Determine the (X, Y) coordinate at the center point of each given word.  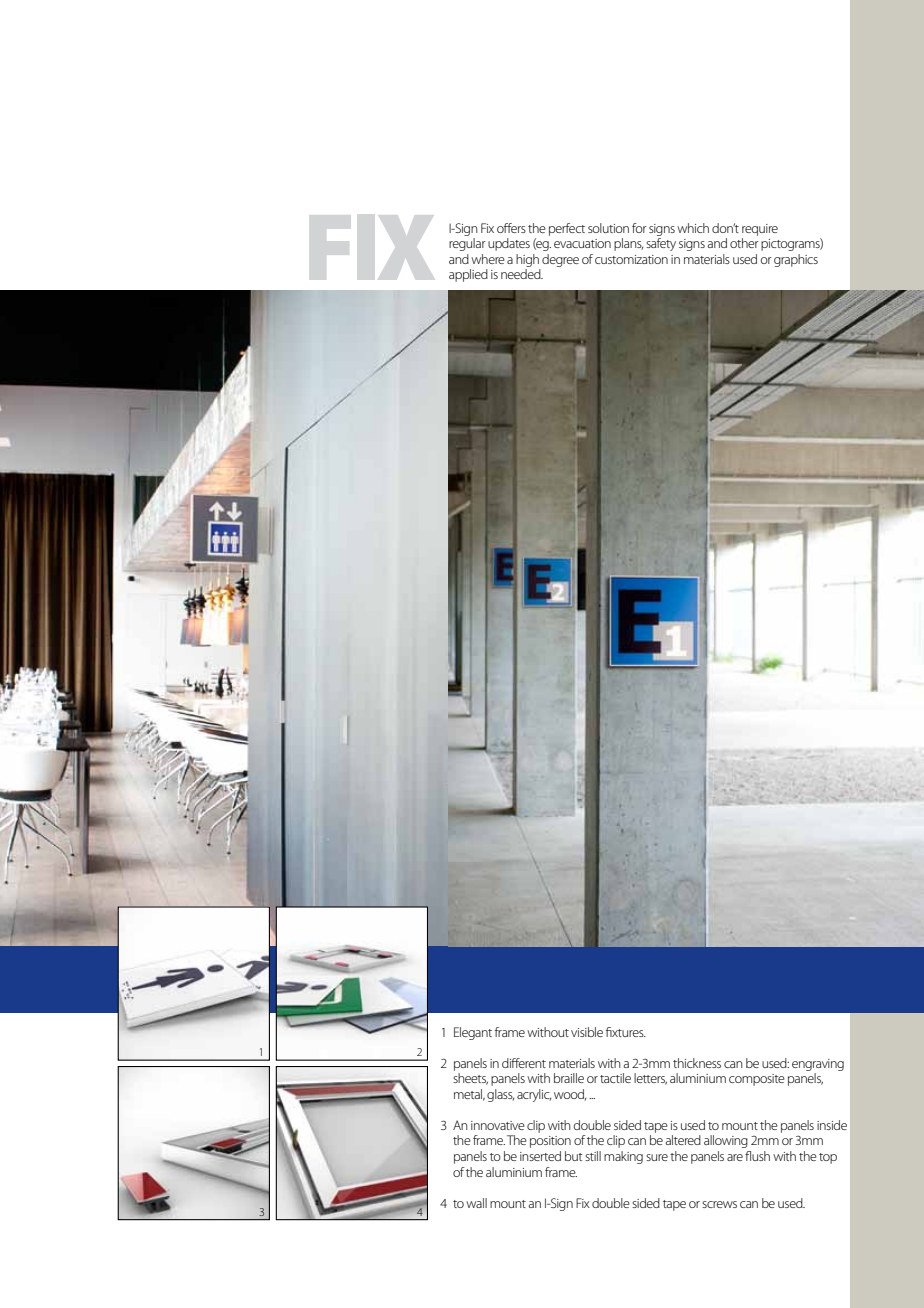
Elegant (473, 1033)
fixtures (626, 1032)
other (744, 243)
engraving (818, 1065)
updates (509, 244)
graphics (796, 260)
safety (661, 244)
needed (522, 274)
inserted (540, 1156)
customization (631, 259)
